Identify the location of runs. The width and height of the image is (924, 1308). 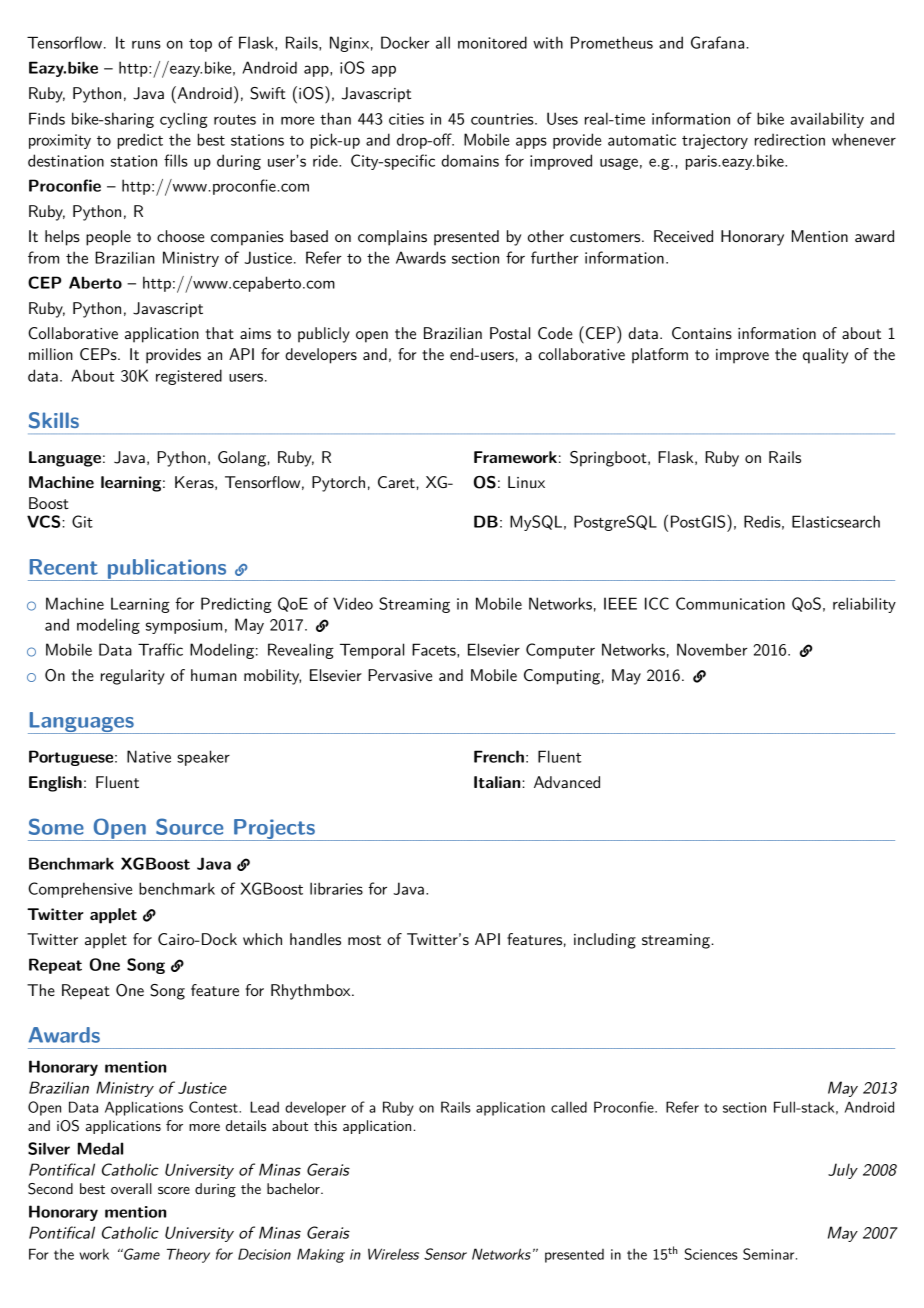
(146, 44).
